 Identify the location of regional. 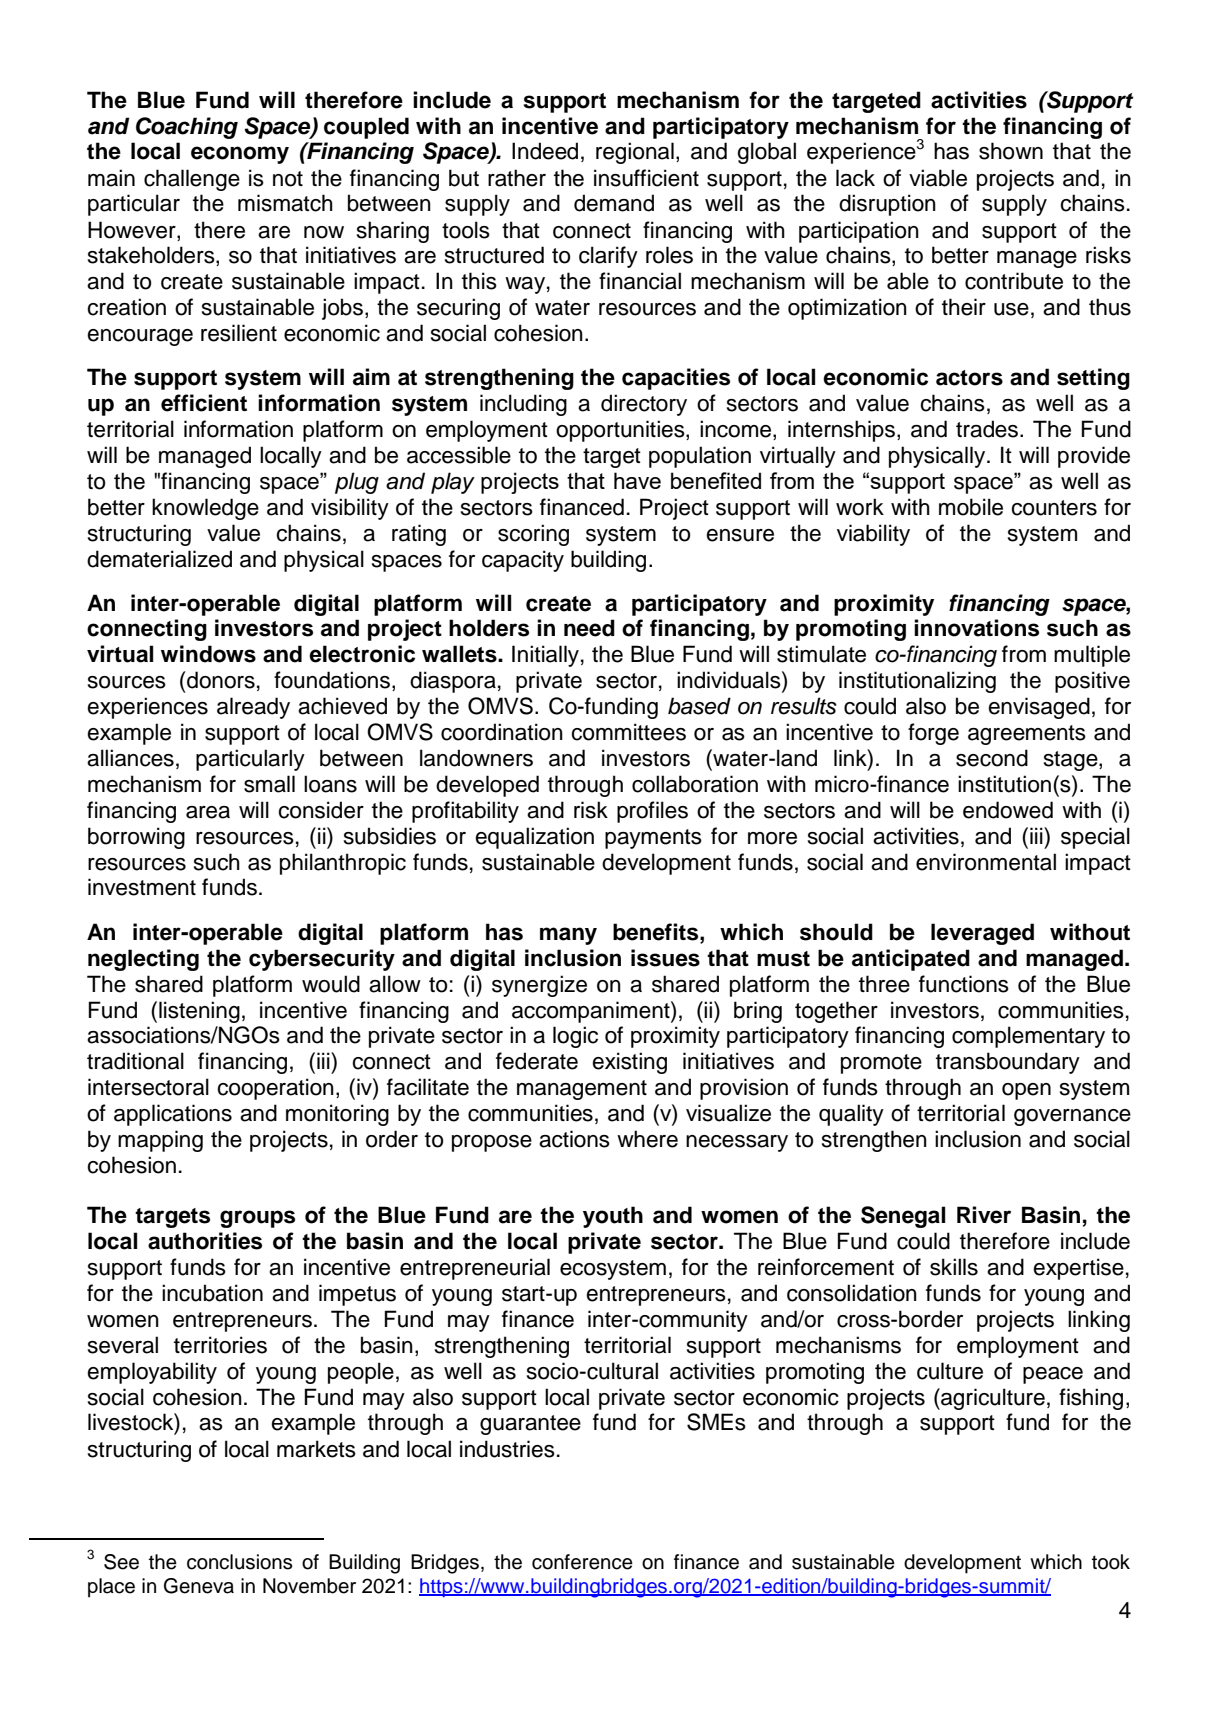
(635, 153).
